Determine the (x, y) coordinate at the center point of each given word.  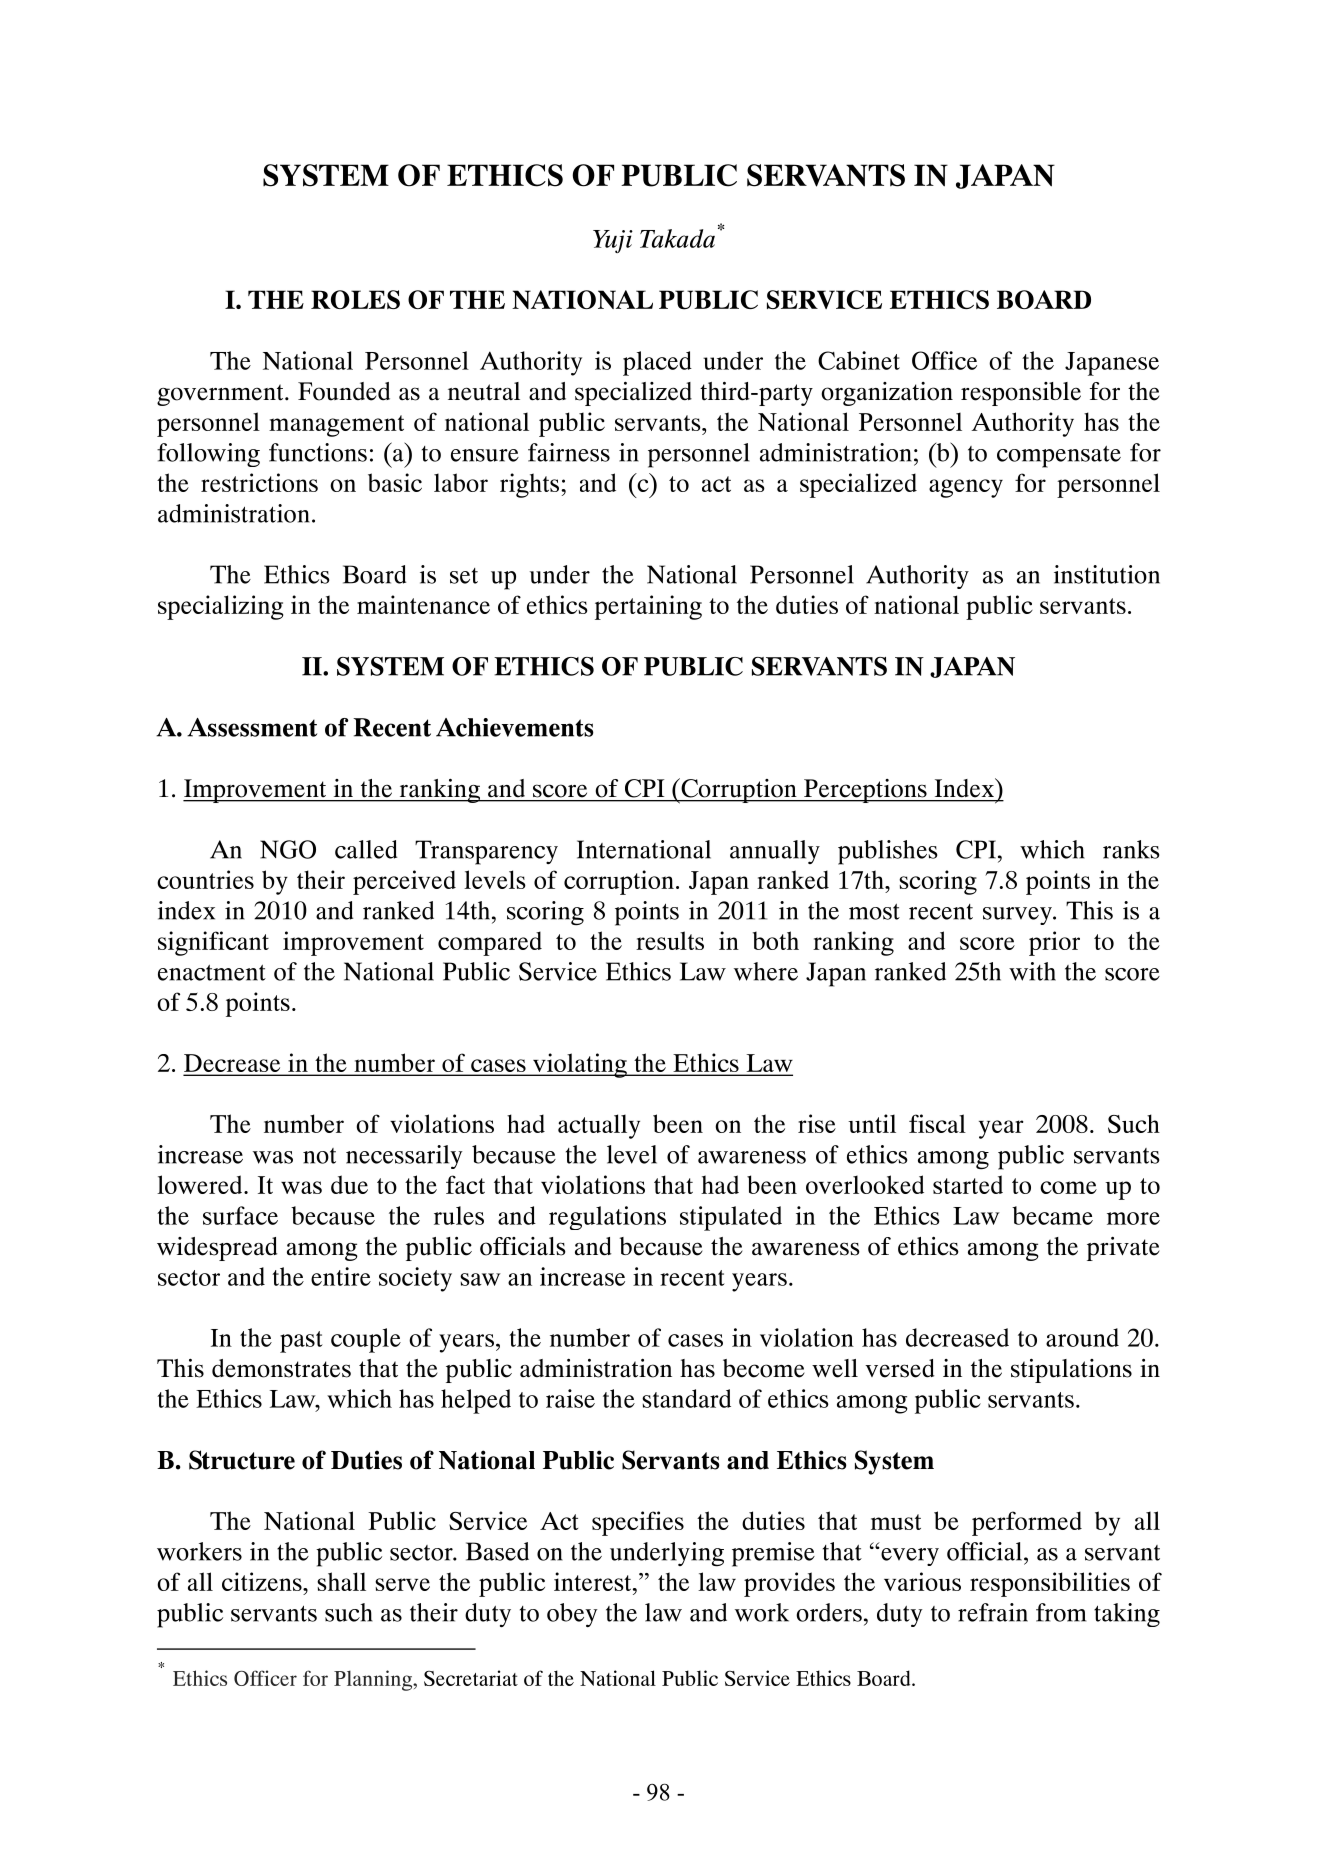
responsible (1021, 394)
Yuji (613, 241)
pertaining (648, 607)
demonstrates (281, 1368)
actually (599, 1126)
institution (1107, 574)
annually (775, 852)
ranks (1131, 849)
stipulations (1071, 1371)
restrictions (259, 482)
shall (341, 1581)
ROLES (355, 299)
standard (686, 1398)
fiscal (937, 1123)
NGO (288, 849)
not (319, 1156)
